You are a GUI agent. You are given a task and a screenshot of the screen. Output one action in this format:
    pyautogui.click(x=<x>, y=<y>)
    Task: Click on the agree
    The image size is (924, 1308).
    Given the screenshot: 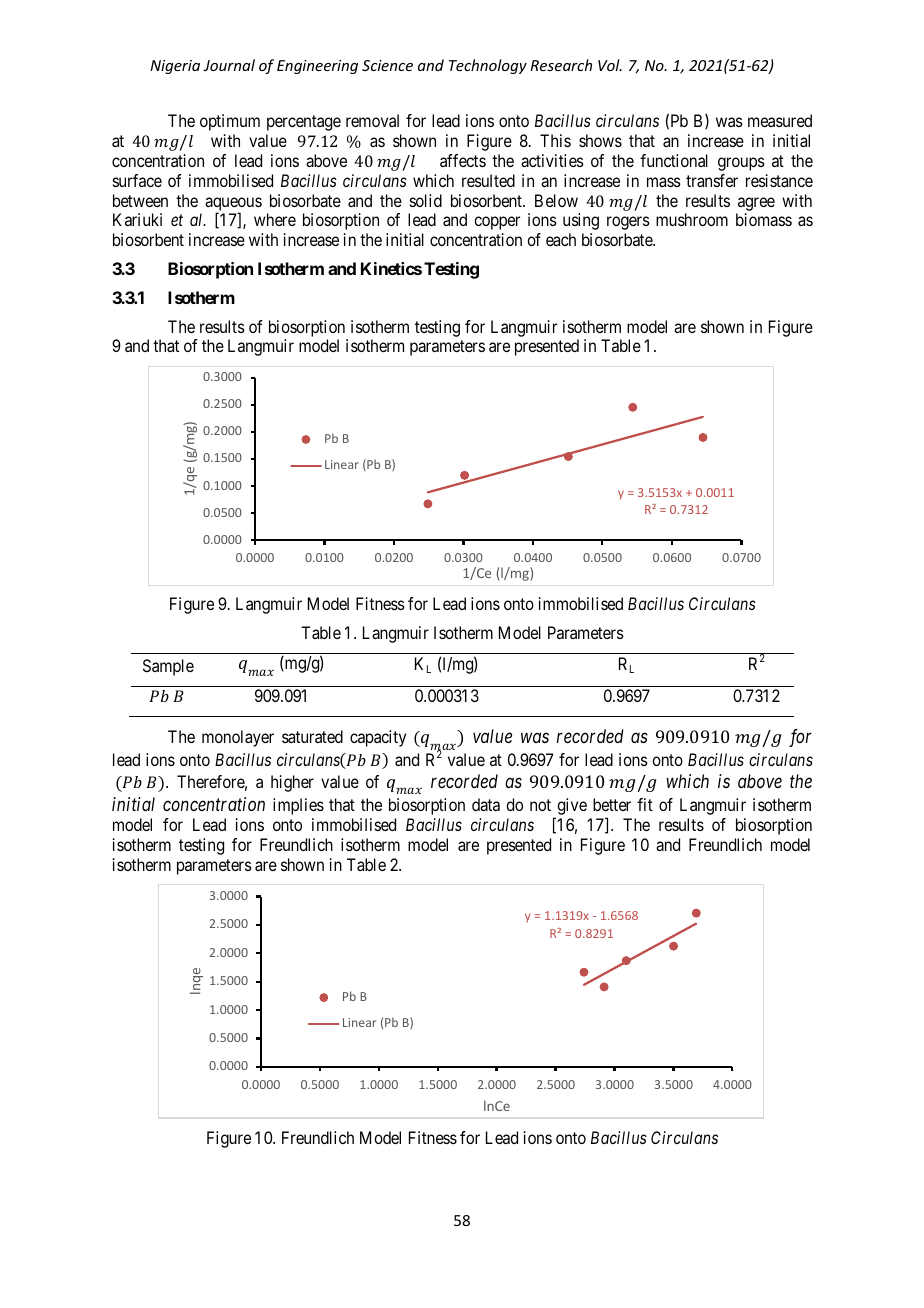 What is the action you would take?
    pyautogui.click(x=756, y=204)
